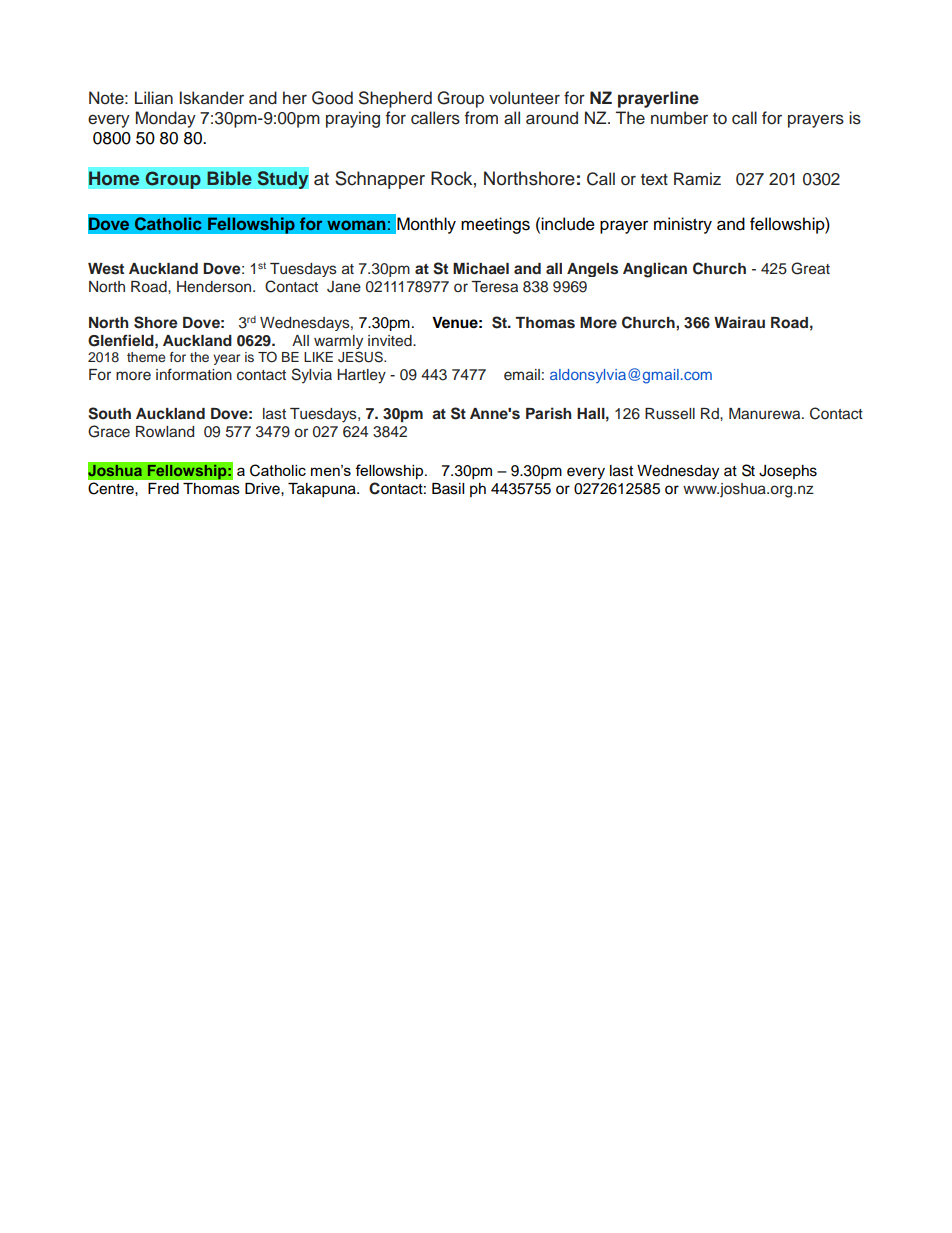 Image resolution: width=952 pixels, height=1233 pixels. Describe the element at coordinates (683, 225) in the image. I see `ministry` at that location.
